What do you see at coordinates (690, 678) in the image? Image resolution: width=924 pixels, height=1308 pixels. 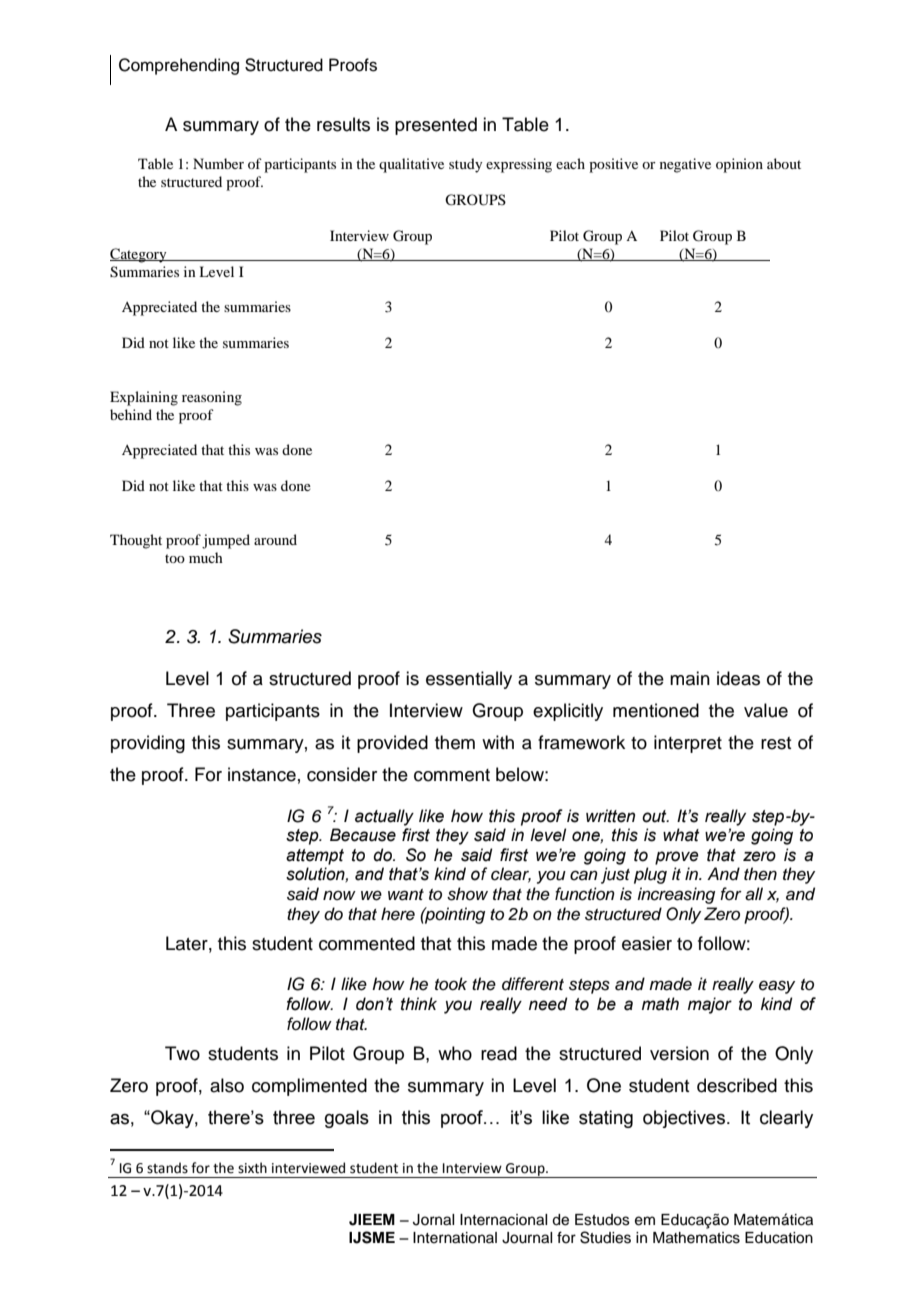 I see `main` at bounding box center [690, 678].
